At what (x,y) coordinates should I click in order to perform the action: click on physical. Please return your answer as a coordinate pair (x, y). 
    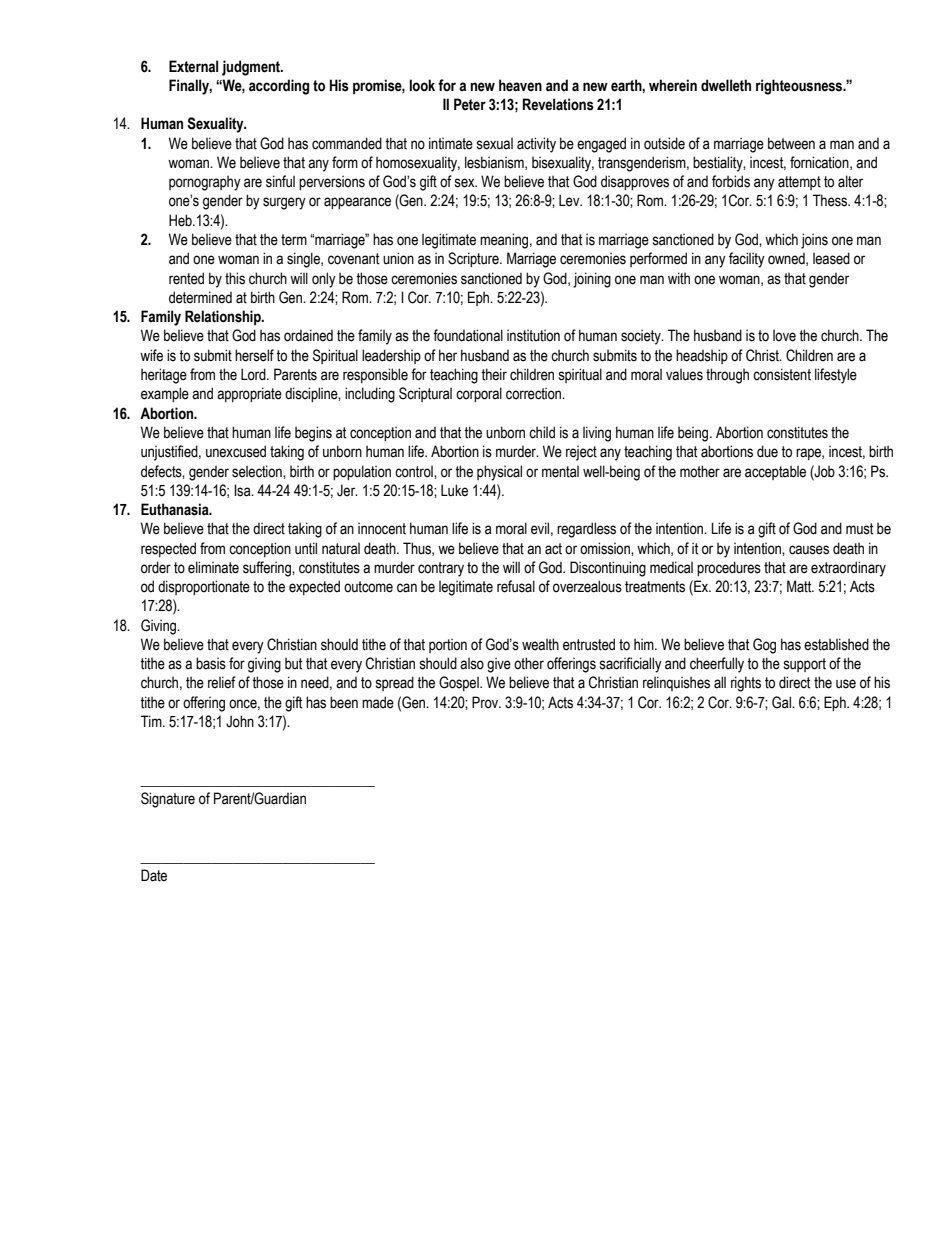
    Looking at the image, I should click on (499, 473).
